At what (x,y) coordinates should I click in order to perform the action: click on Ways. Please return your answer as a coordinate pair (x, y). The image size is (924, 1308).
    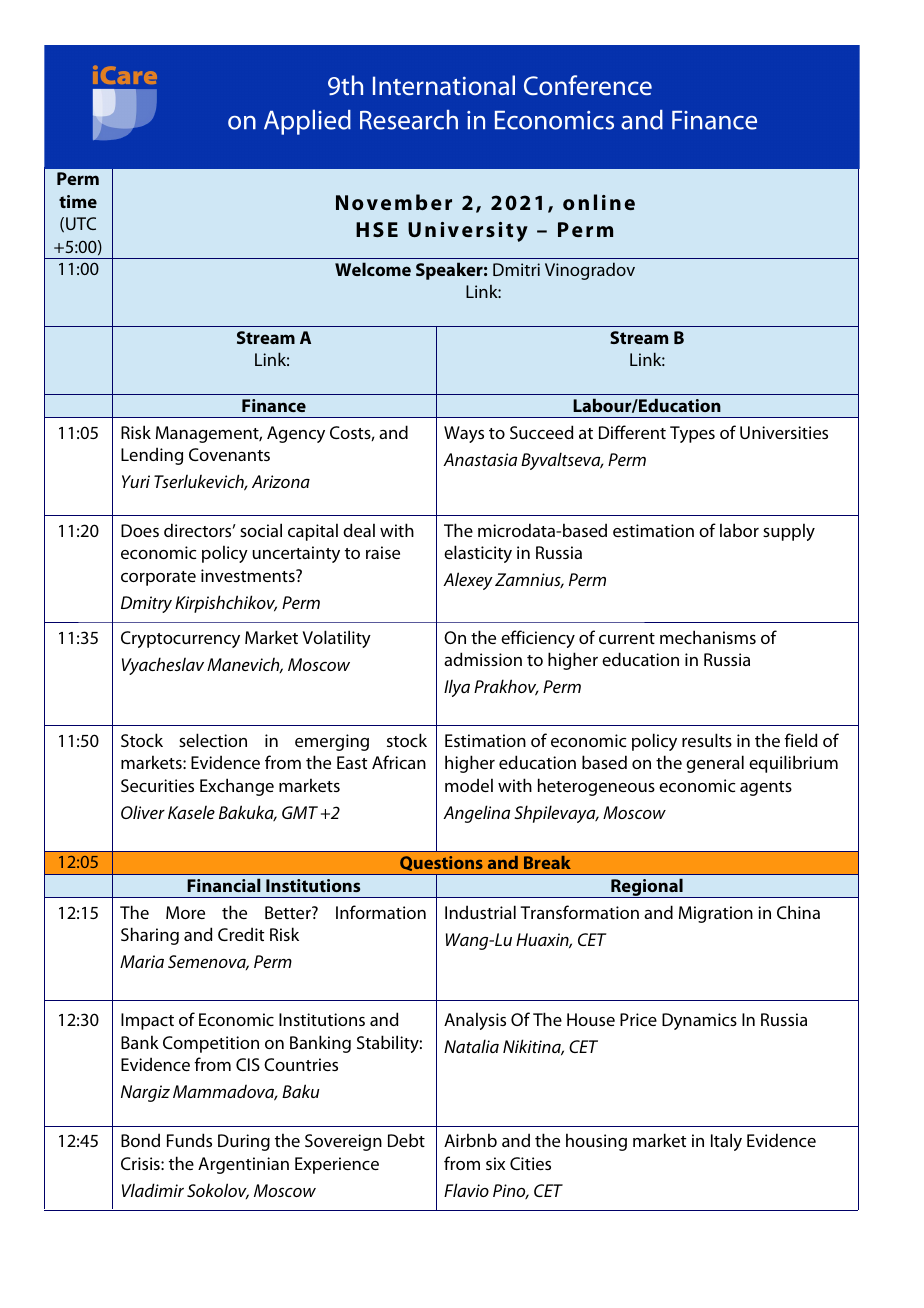
    Looking at the image, I should click on (464, 434).
